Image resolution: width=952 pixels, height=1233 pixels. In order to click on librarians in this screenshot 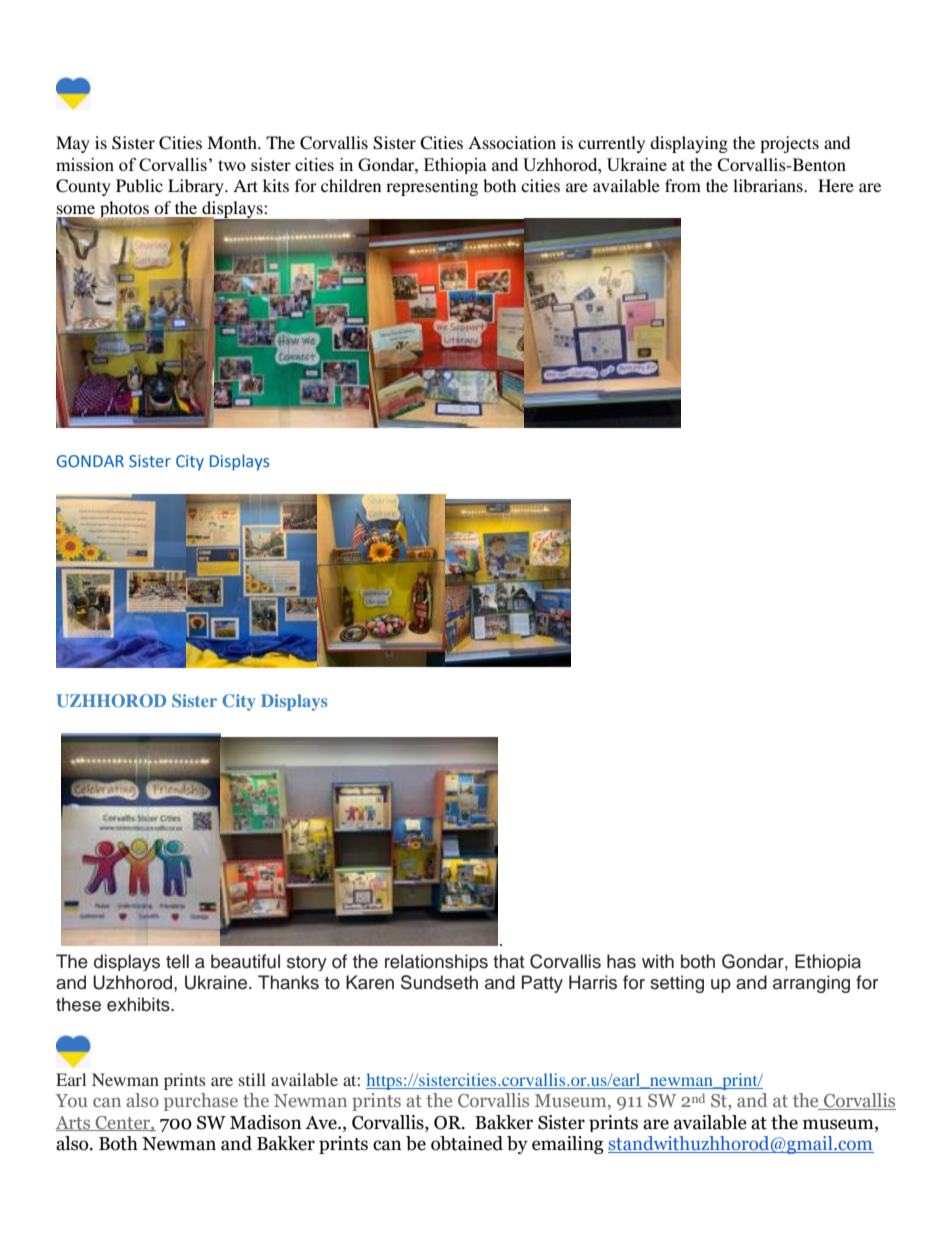, I will do `click(769, 185)`.
